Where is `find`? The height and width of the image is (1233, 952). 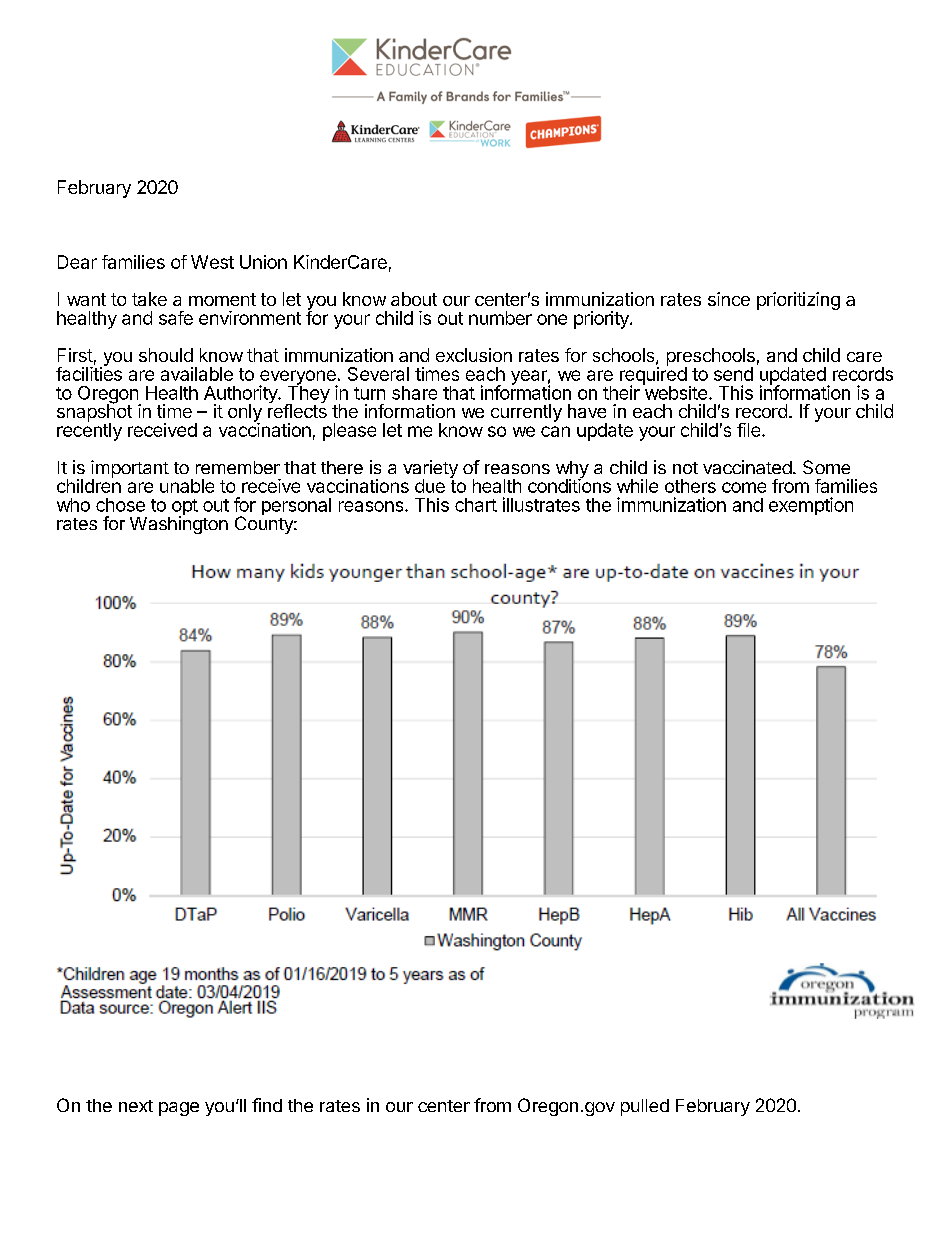
find is located at coordinates (267, 1105).
